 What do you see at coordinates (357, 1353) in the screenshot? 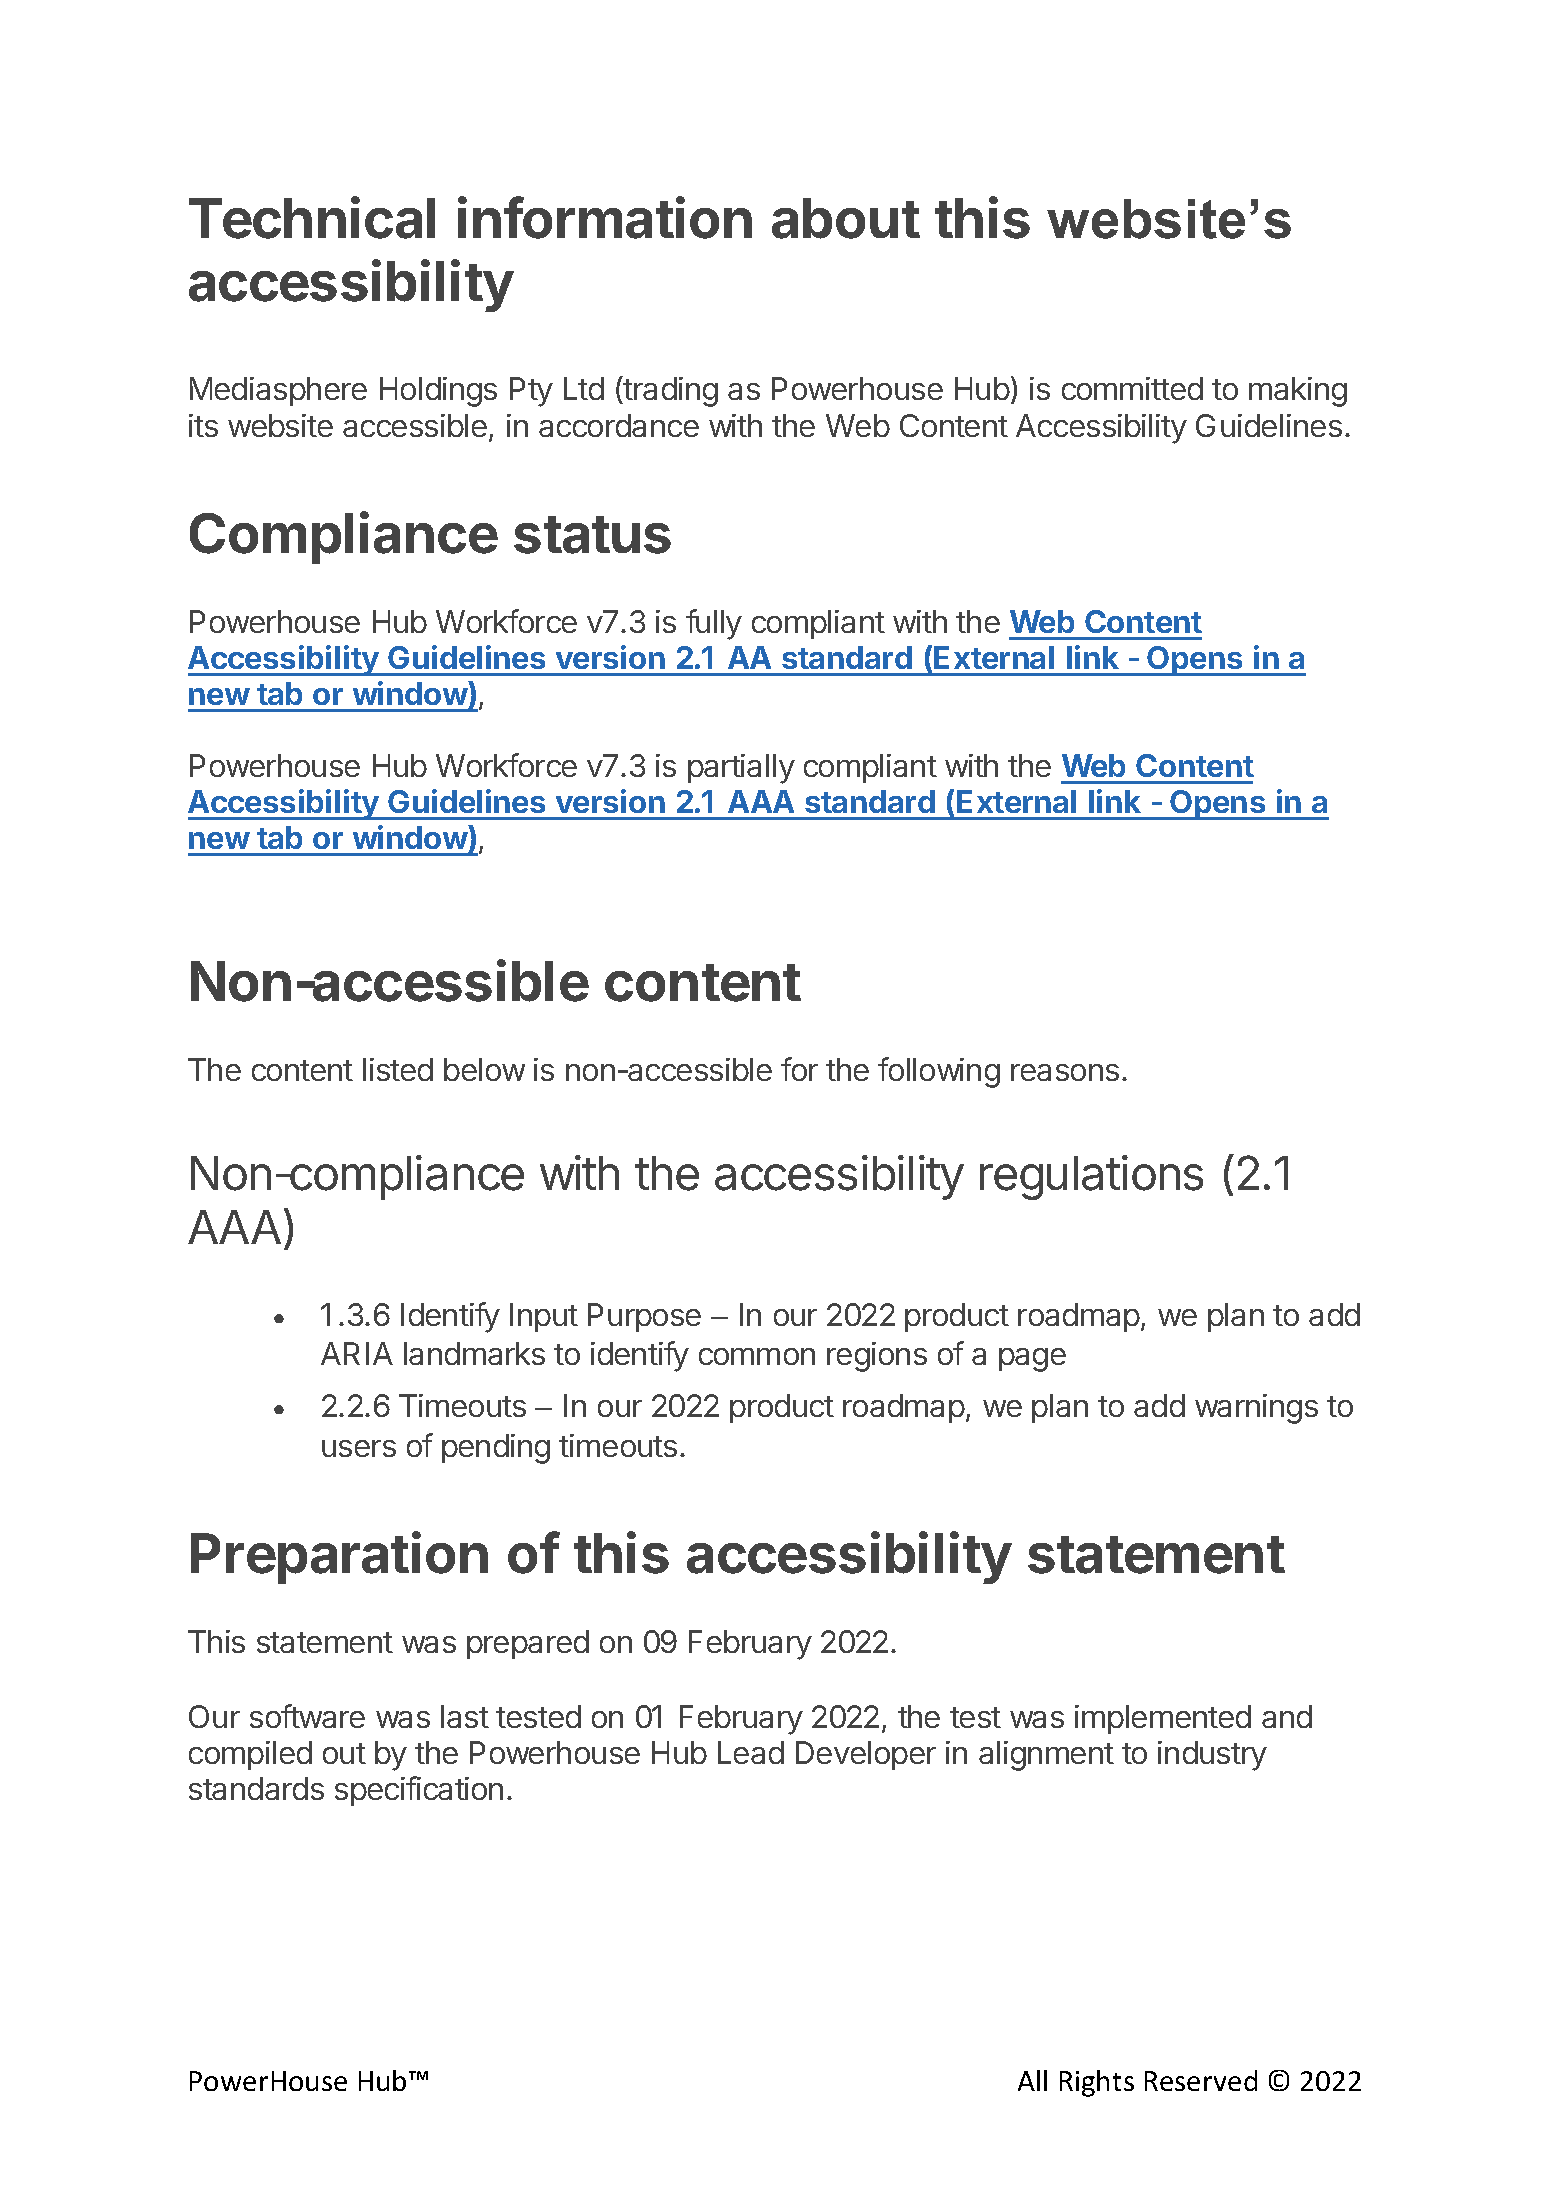
I see `ARIA` at bounding box center [357, 1353].
